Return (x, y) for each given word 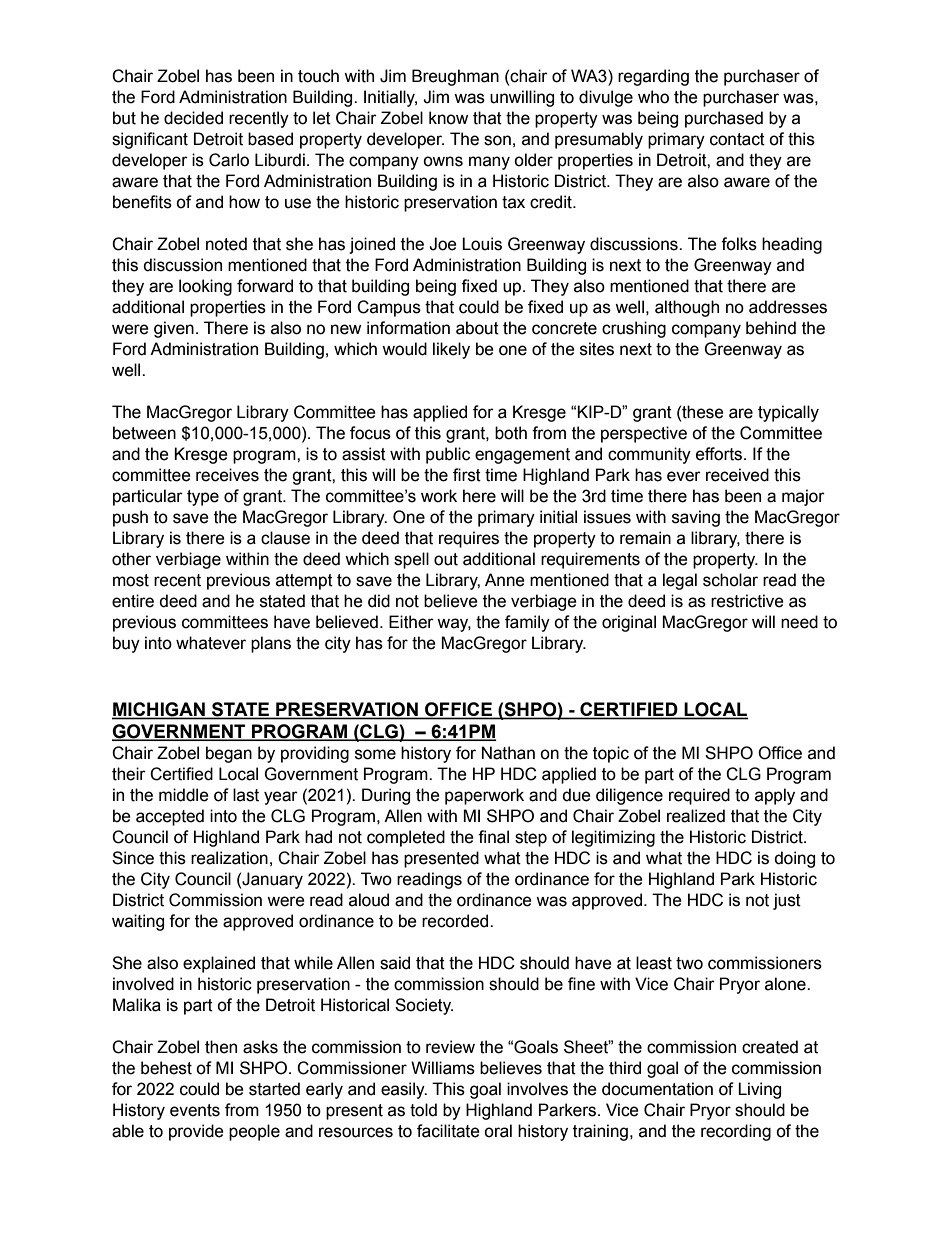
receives (227, 475)
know (448, 118)
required (699, 796)
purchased (724, 119)
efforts (720, 454)
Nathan (508, 753)
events (195, 1110)
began (229, 754)
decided (193, 118)
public (448, 455)
